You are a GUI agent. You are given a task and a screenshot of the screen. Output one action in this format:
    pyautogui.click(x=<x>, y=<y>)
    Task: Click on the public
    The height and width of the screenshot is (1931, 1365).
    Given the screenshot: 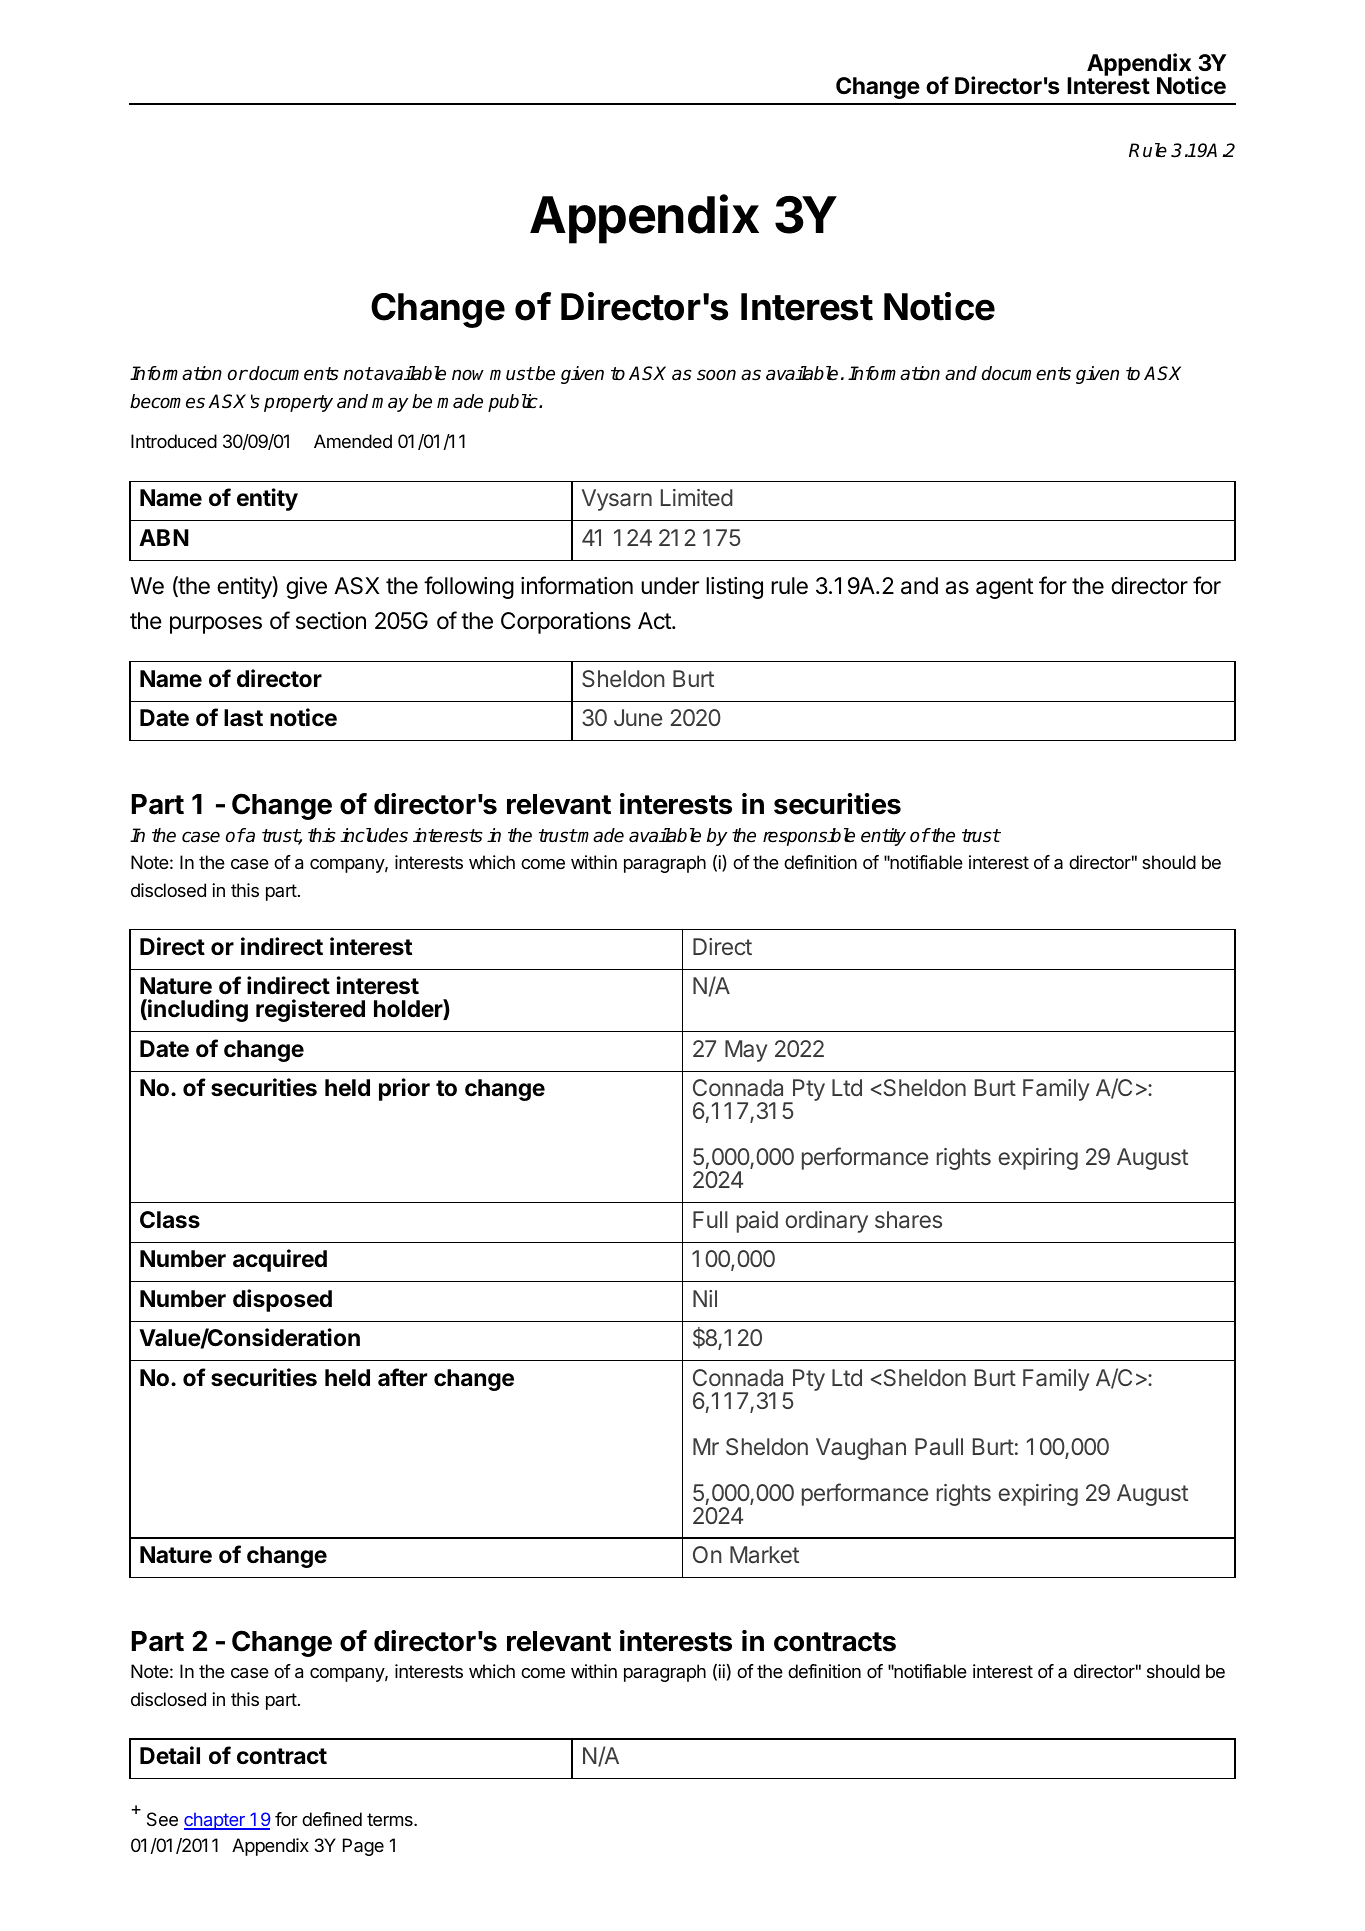 What is the action you would take?
    pyautogui.click(x=514, y=403)
